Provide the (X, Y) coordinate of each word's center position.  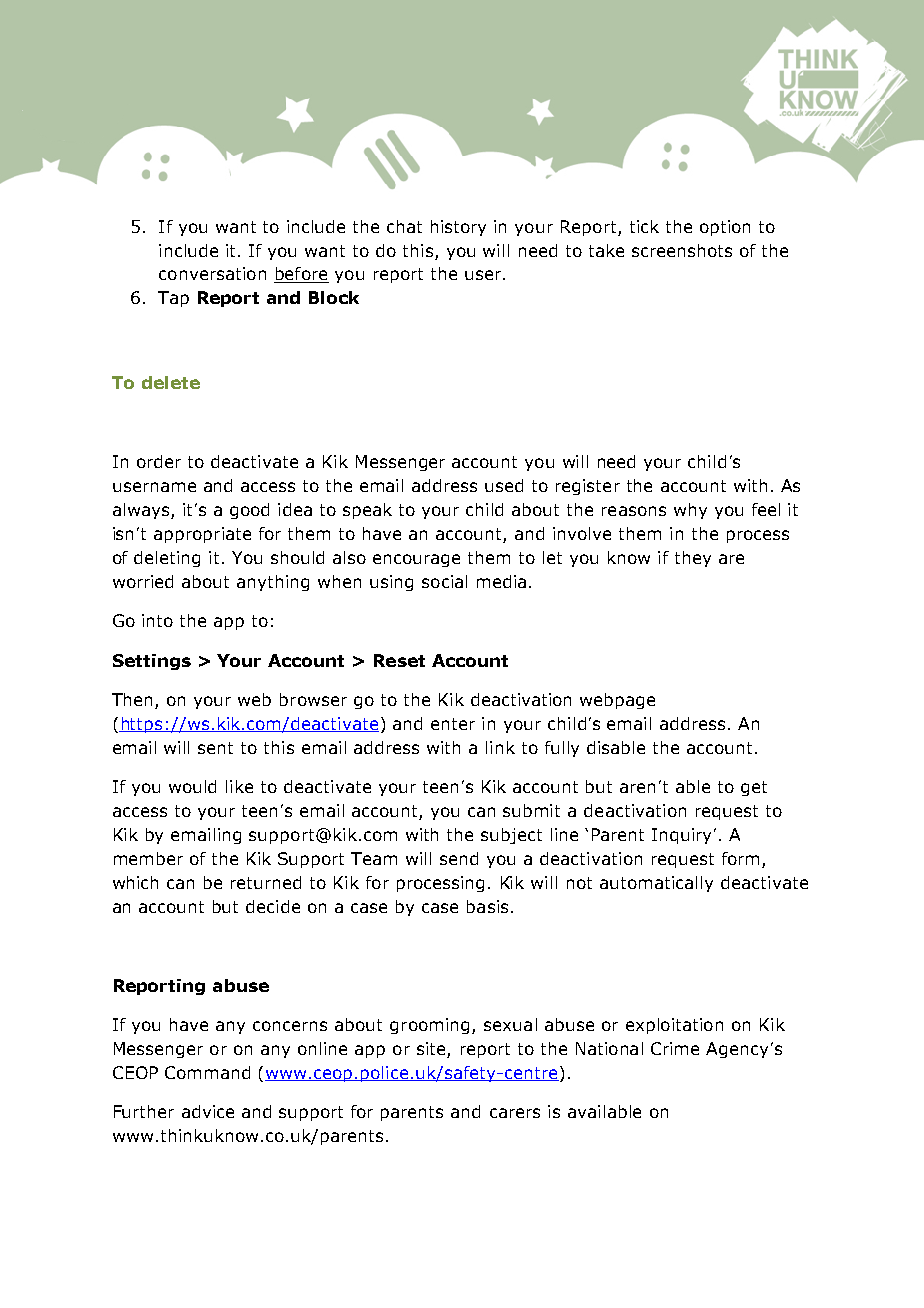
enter (453, 724)
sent (215, 748)
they (693, 559)
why (690, 511)
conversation (212, 273)
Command (207, 1072)
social (444, 581)
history (458, 228)
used (504, 485)
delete (171, 382)
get (754, 788)
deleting (167, 559)
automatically (656, 884)
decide (273, 906)
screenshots (682, 250)
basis (487, 906)
